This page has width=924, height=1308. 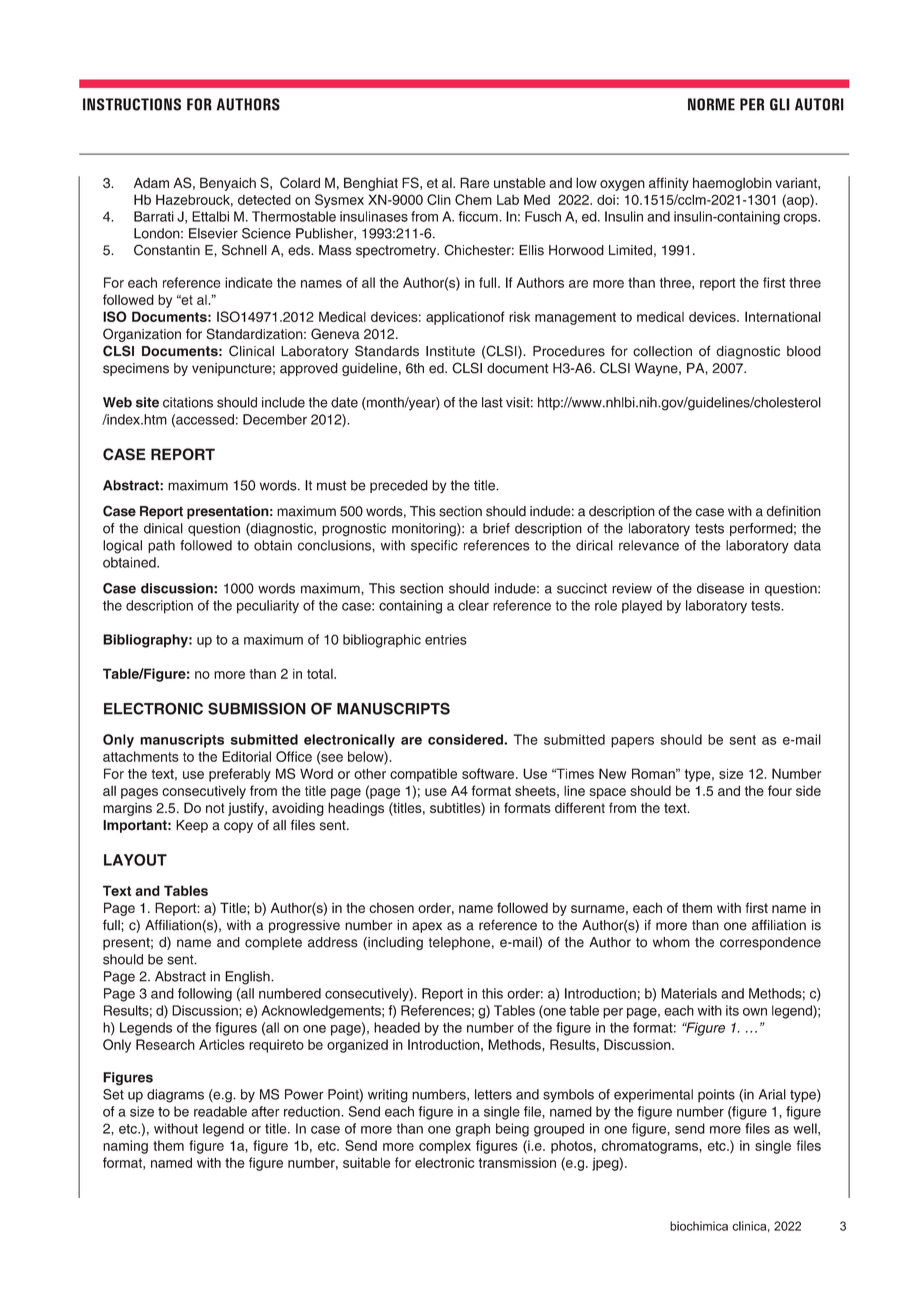 What do you see at coordinates (151, 182) in the page?
I see `Adam` at bounding box center [151, 182].
